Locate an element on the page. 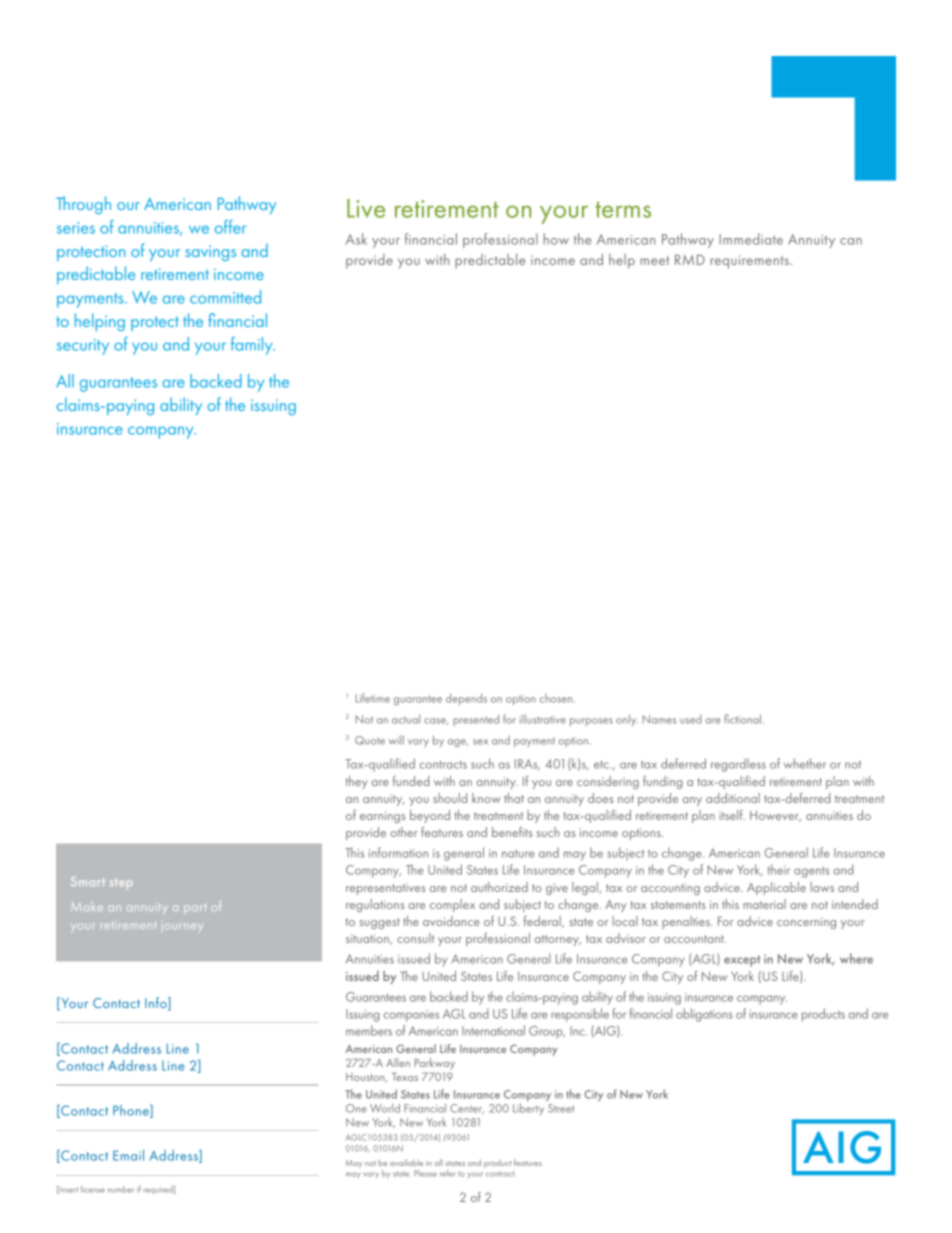 The image size is (952, 1233). Quote is located at coordinates (370, 740).
